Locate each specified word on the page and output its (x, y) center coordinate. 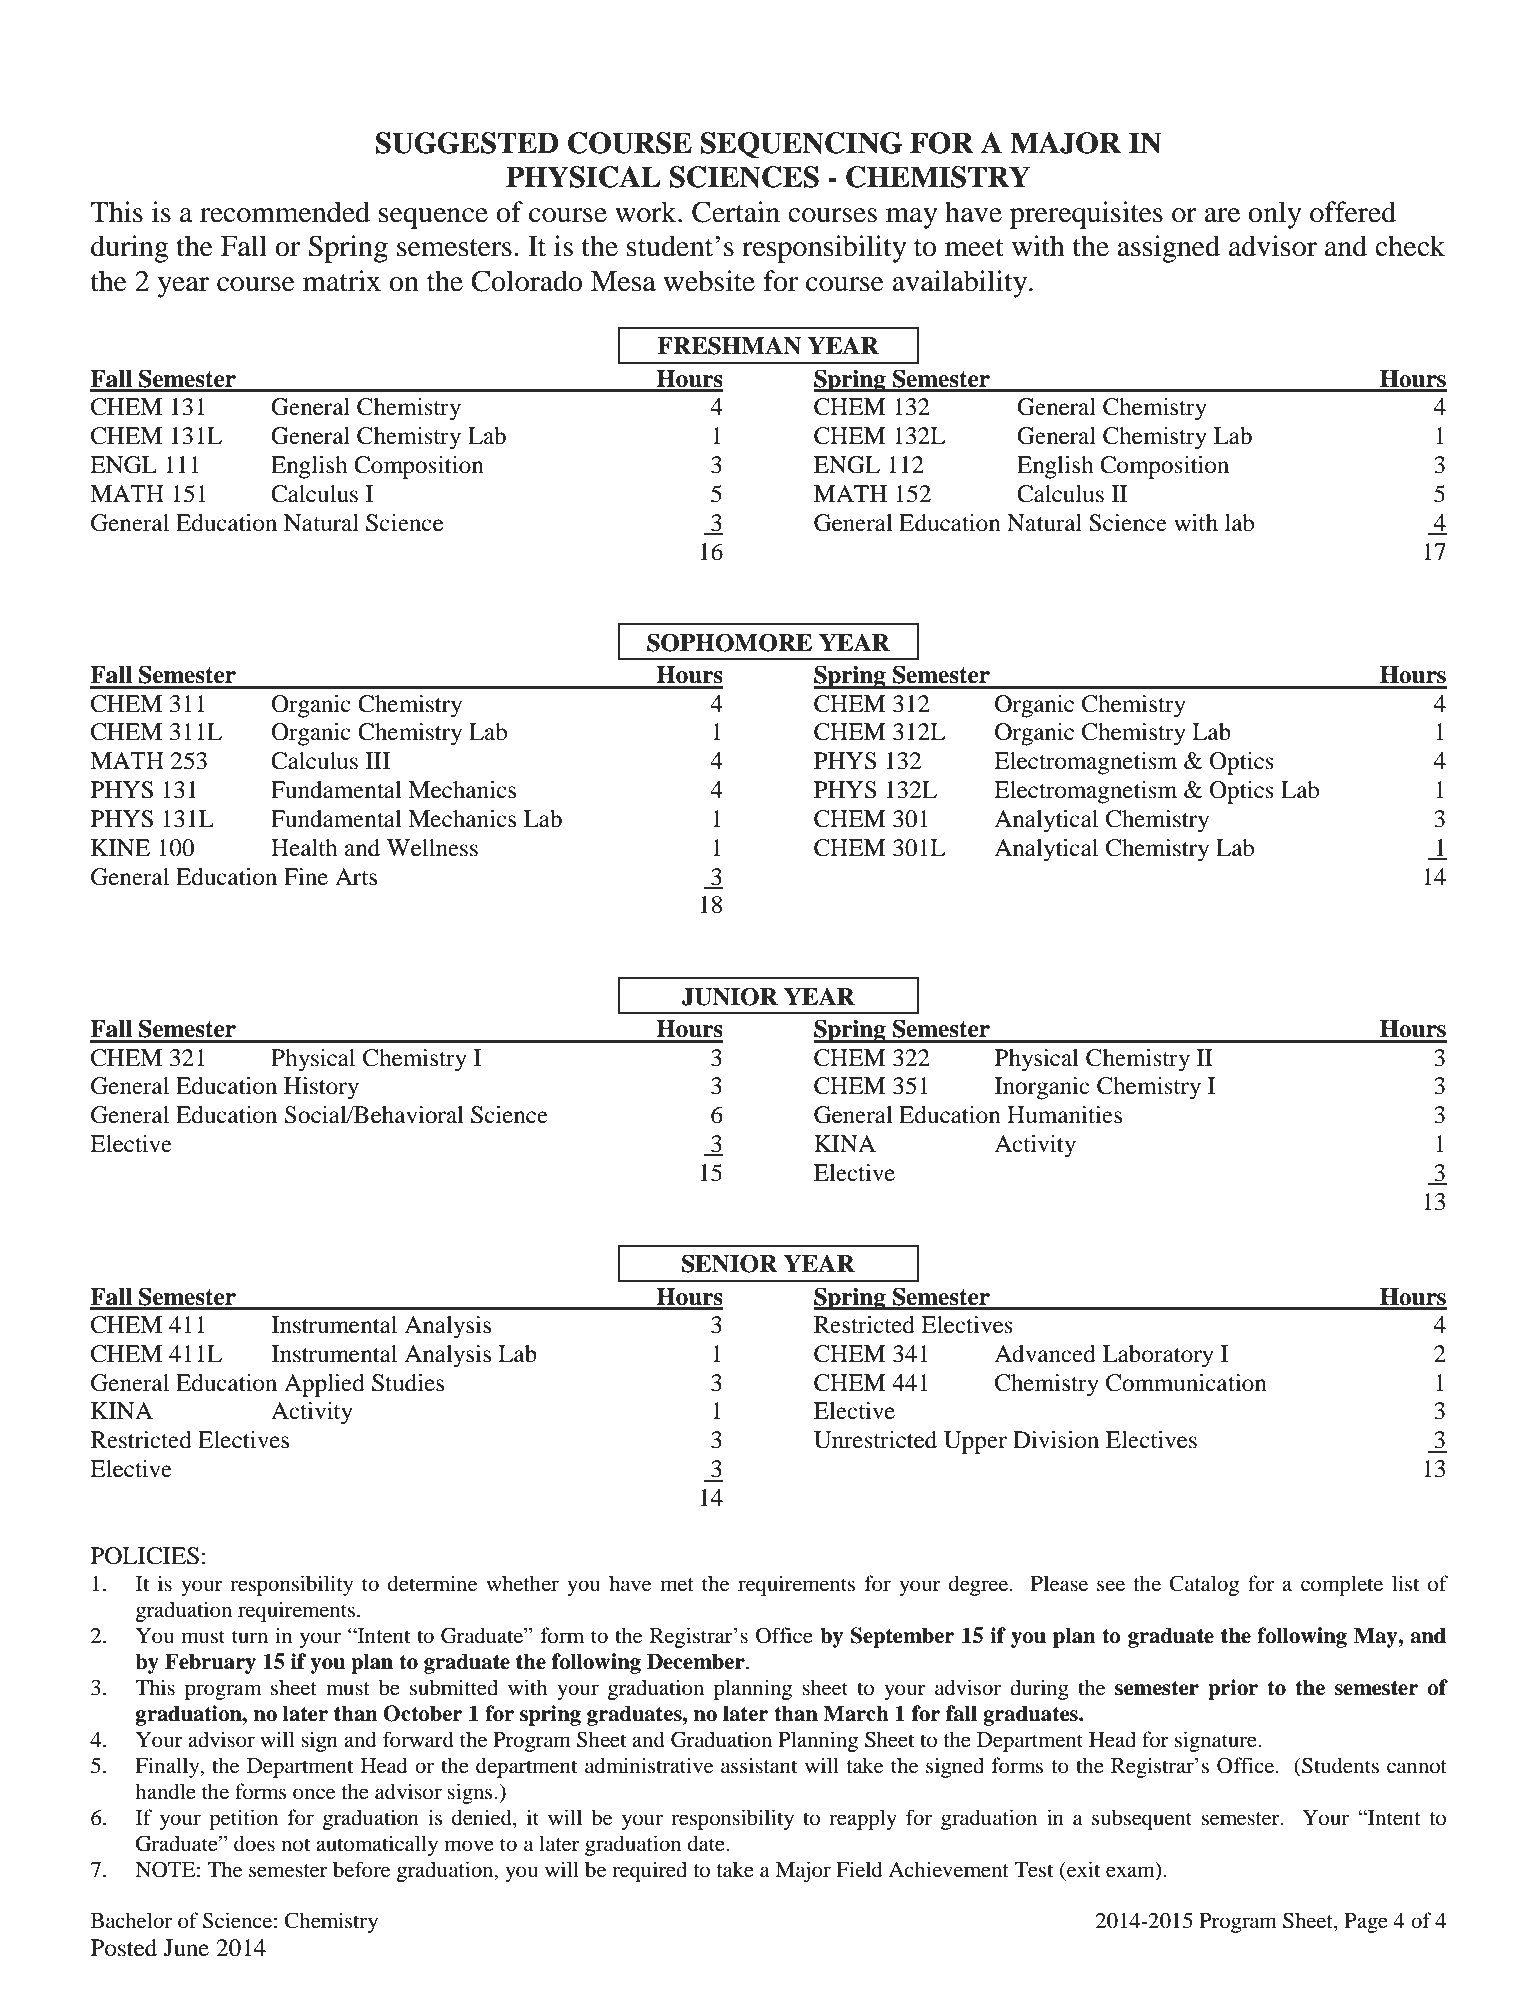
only (1275, 215)
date (707, 1843)
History (321, 1088)
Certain (736, 212)
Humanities (1064, 1115)
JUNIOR (729, 996)
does (254, 1843)
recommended (285, 212)
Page (1366, 1923)
